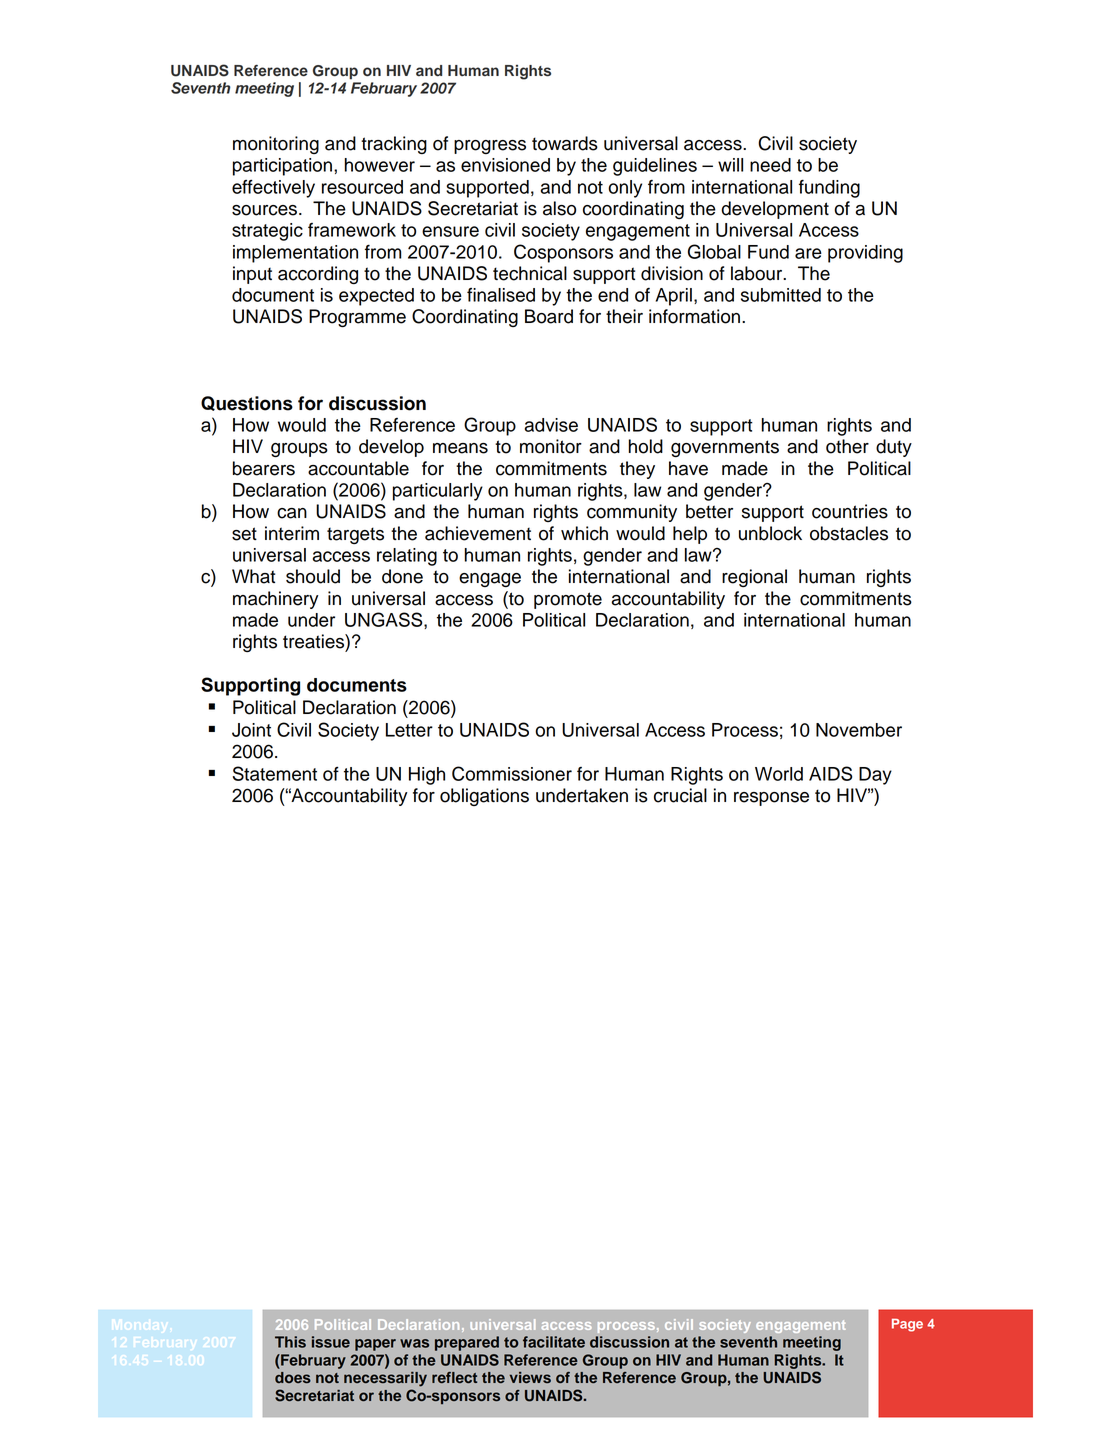  Describe the element at coordinates (551, 425) in the image. I see `advise` at that location.
